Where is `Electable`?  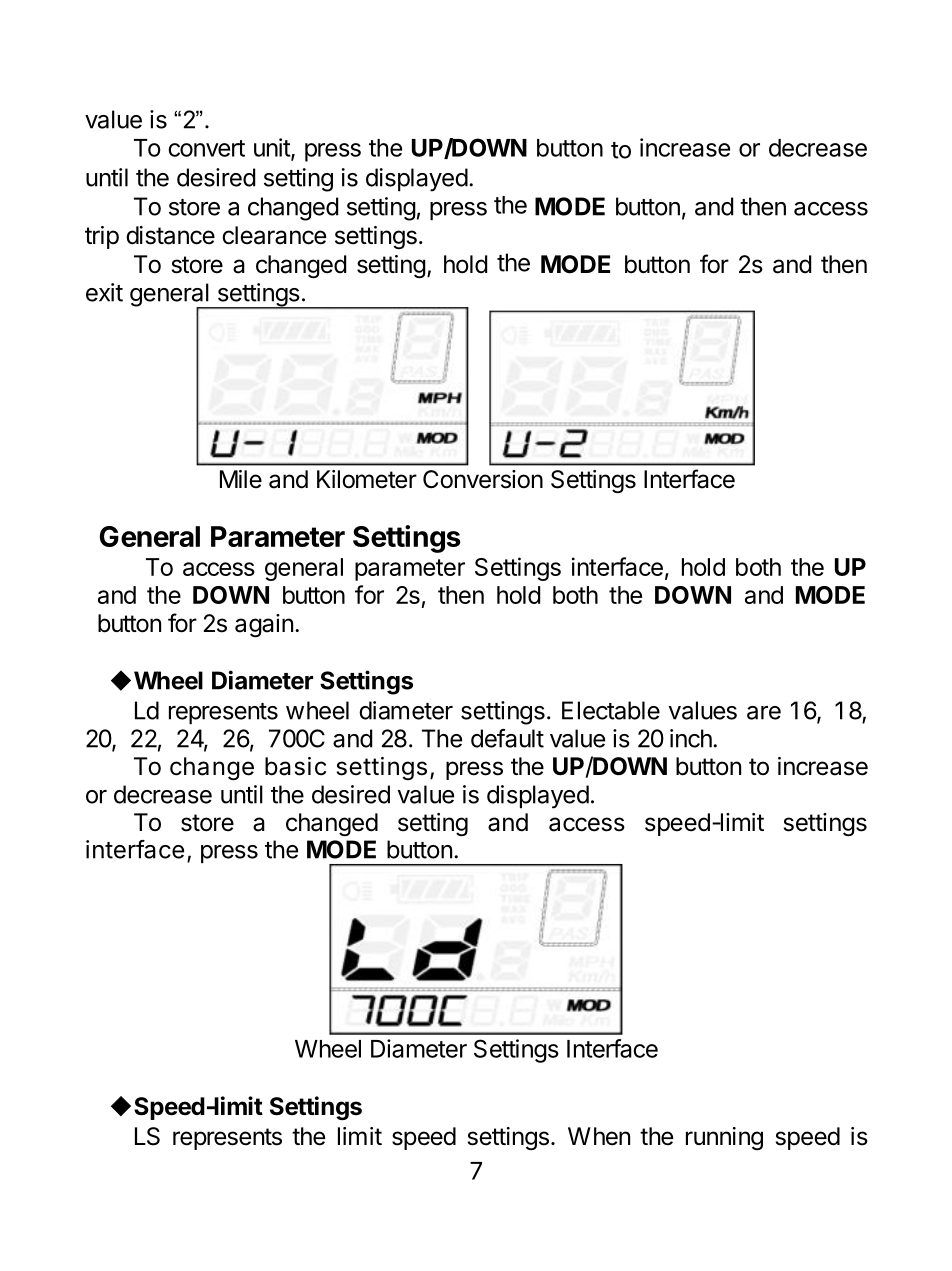
Electable is located at coordinates (611, 710).
